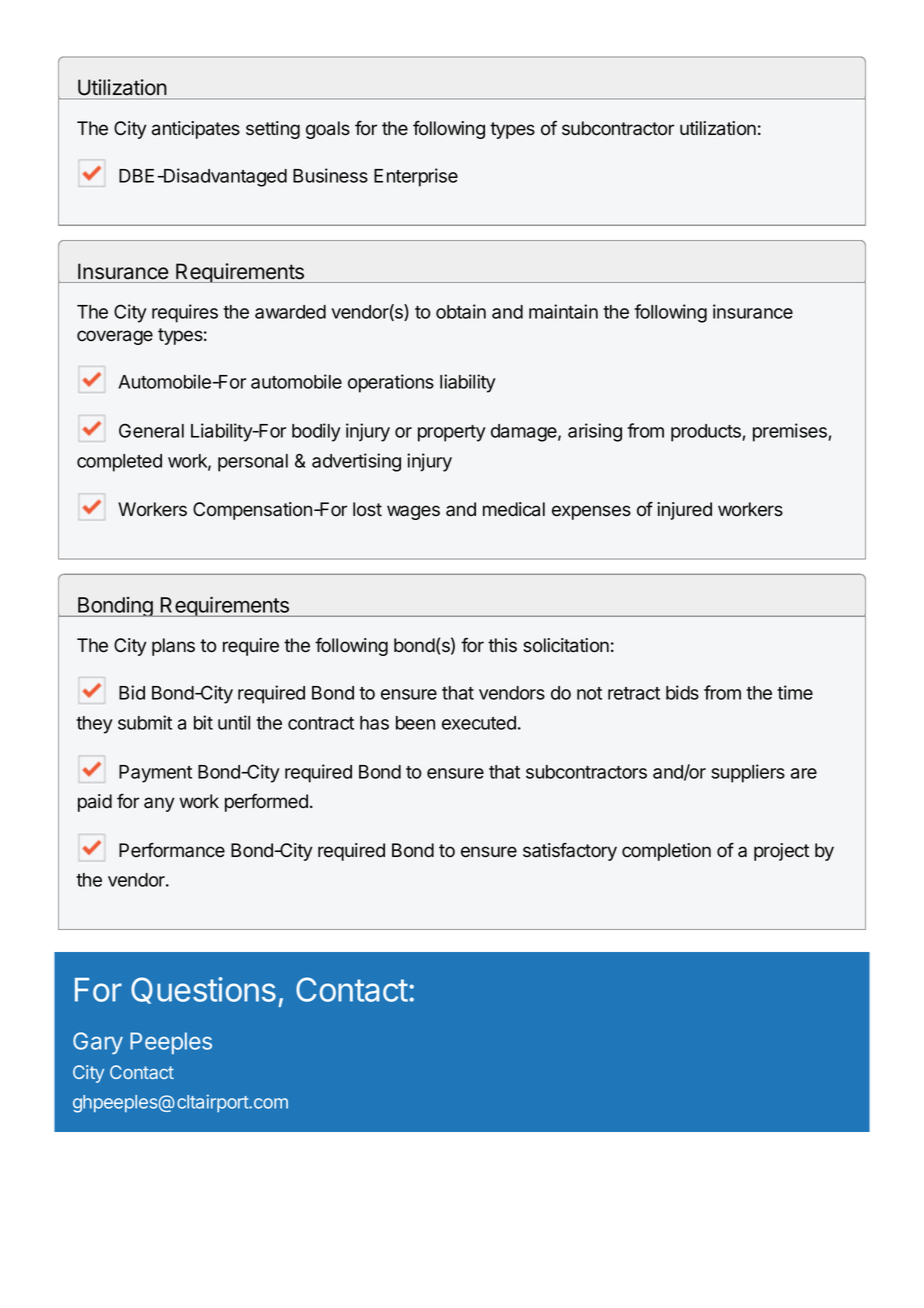 This image has height=1308, width=924. Describe the element at coordinates (570, 852) in the image. I see `satisfactory` at that location.
